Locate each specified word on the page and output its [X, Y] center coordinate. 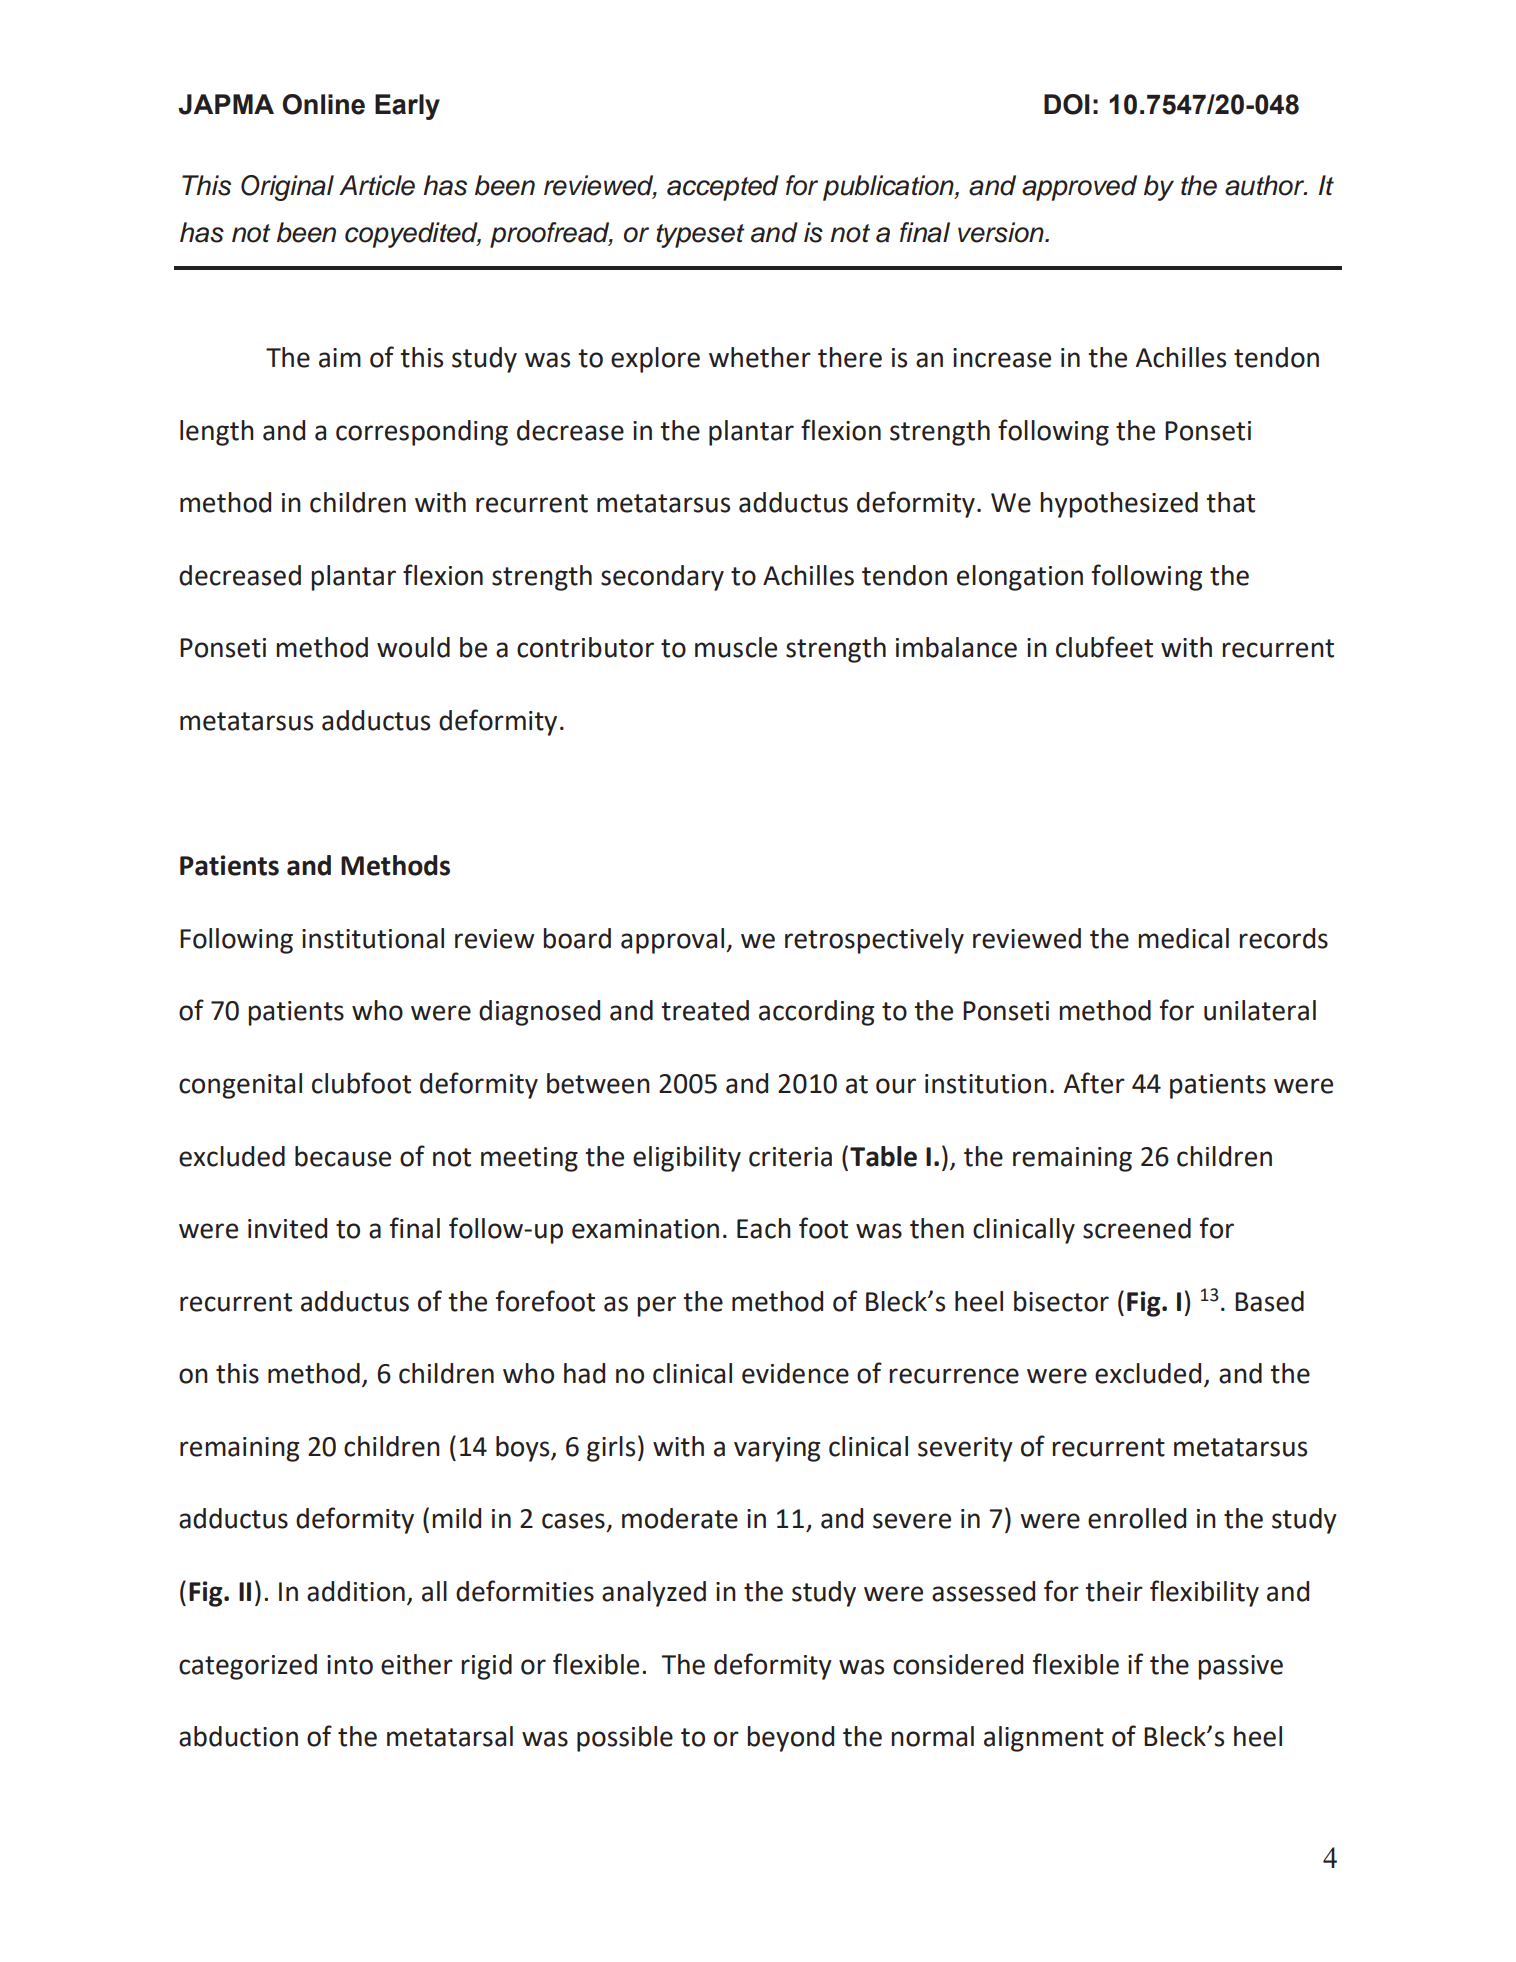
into [350, 1665]
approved [1079, 188]
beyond [790, 1739]
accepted [723, 188]
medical [1183, 938]
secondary [662, 578]
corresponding [422, 433]
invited [287, 1228]
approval [672, 941]
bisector [1061, 1301]
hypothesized [1119, 505]
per [656, 1306]
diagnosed [539, 1013]
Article [377, 185]
